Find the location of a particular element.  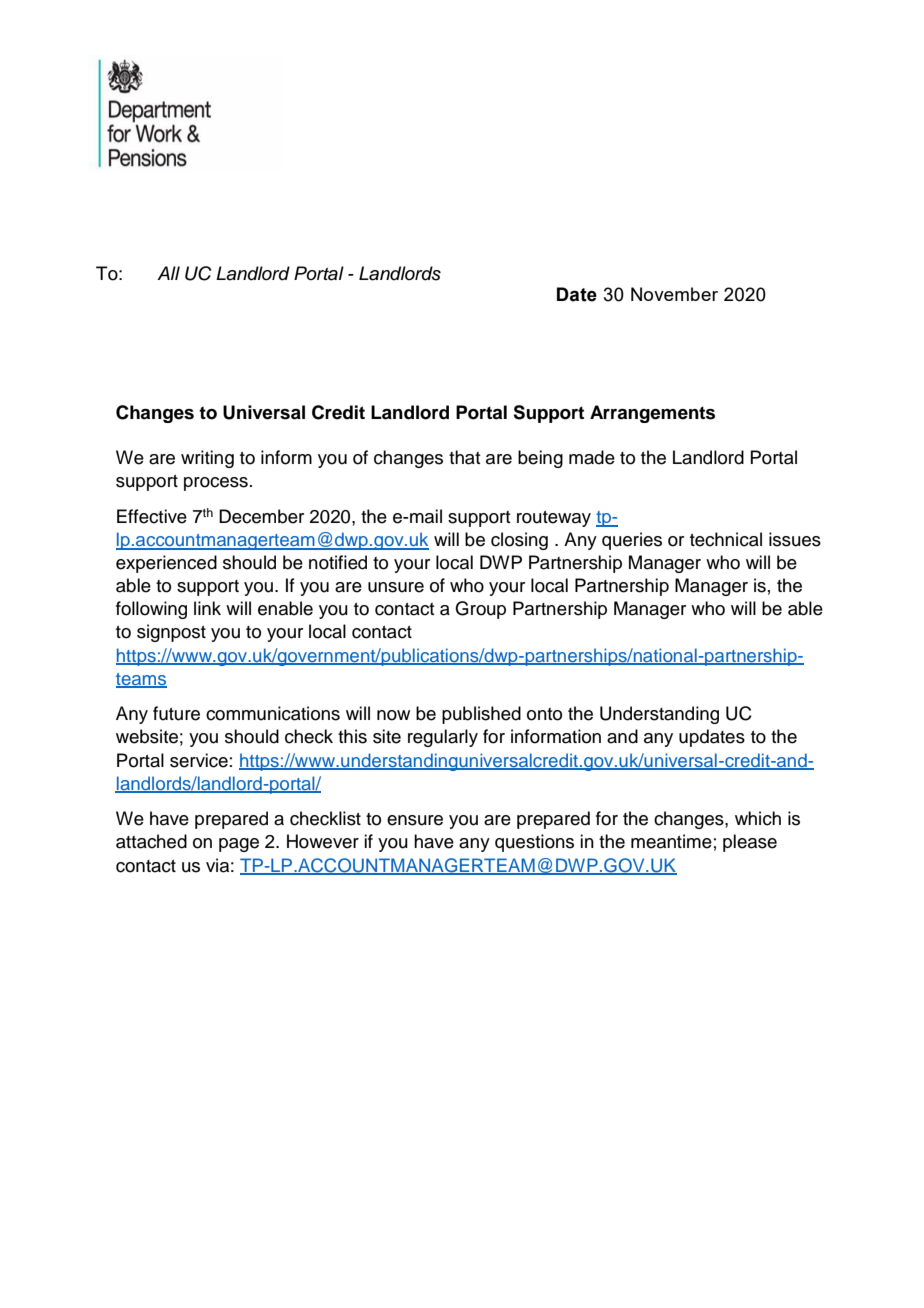

November is located at coordinates (674, 294).
